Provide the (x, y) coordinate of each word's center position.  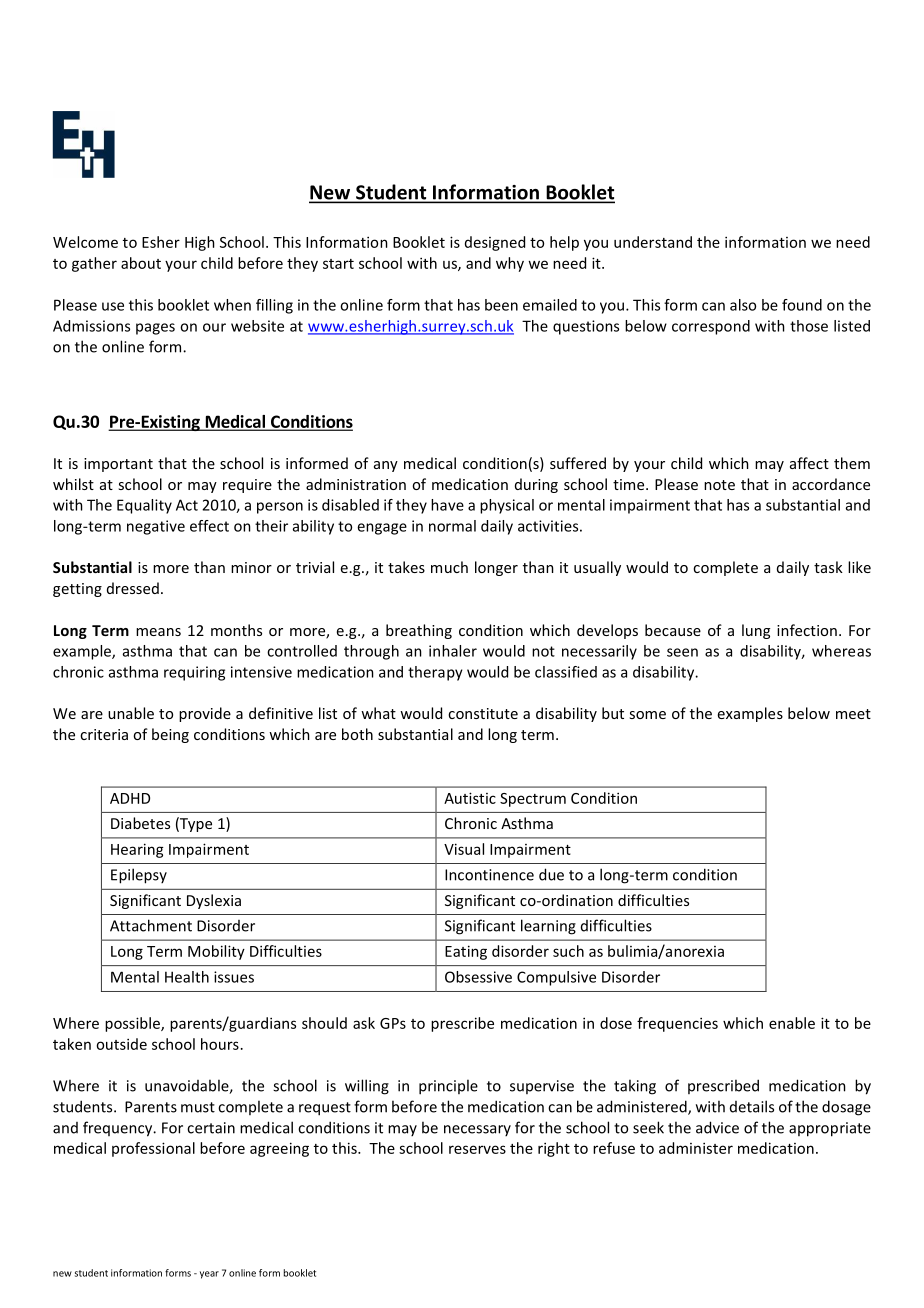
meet (853, 714)
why (510, 264)
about (141, 263)
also (743, 305)
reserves (477, 1149)
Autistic (470, 798)
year (209, 1275)
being (170, 735)
